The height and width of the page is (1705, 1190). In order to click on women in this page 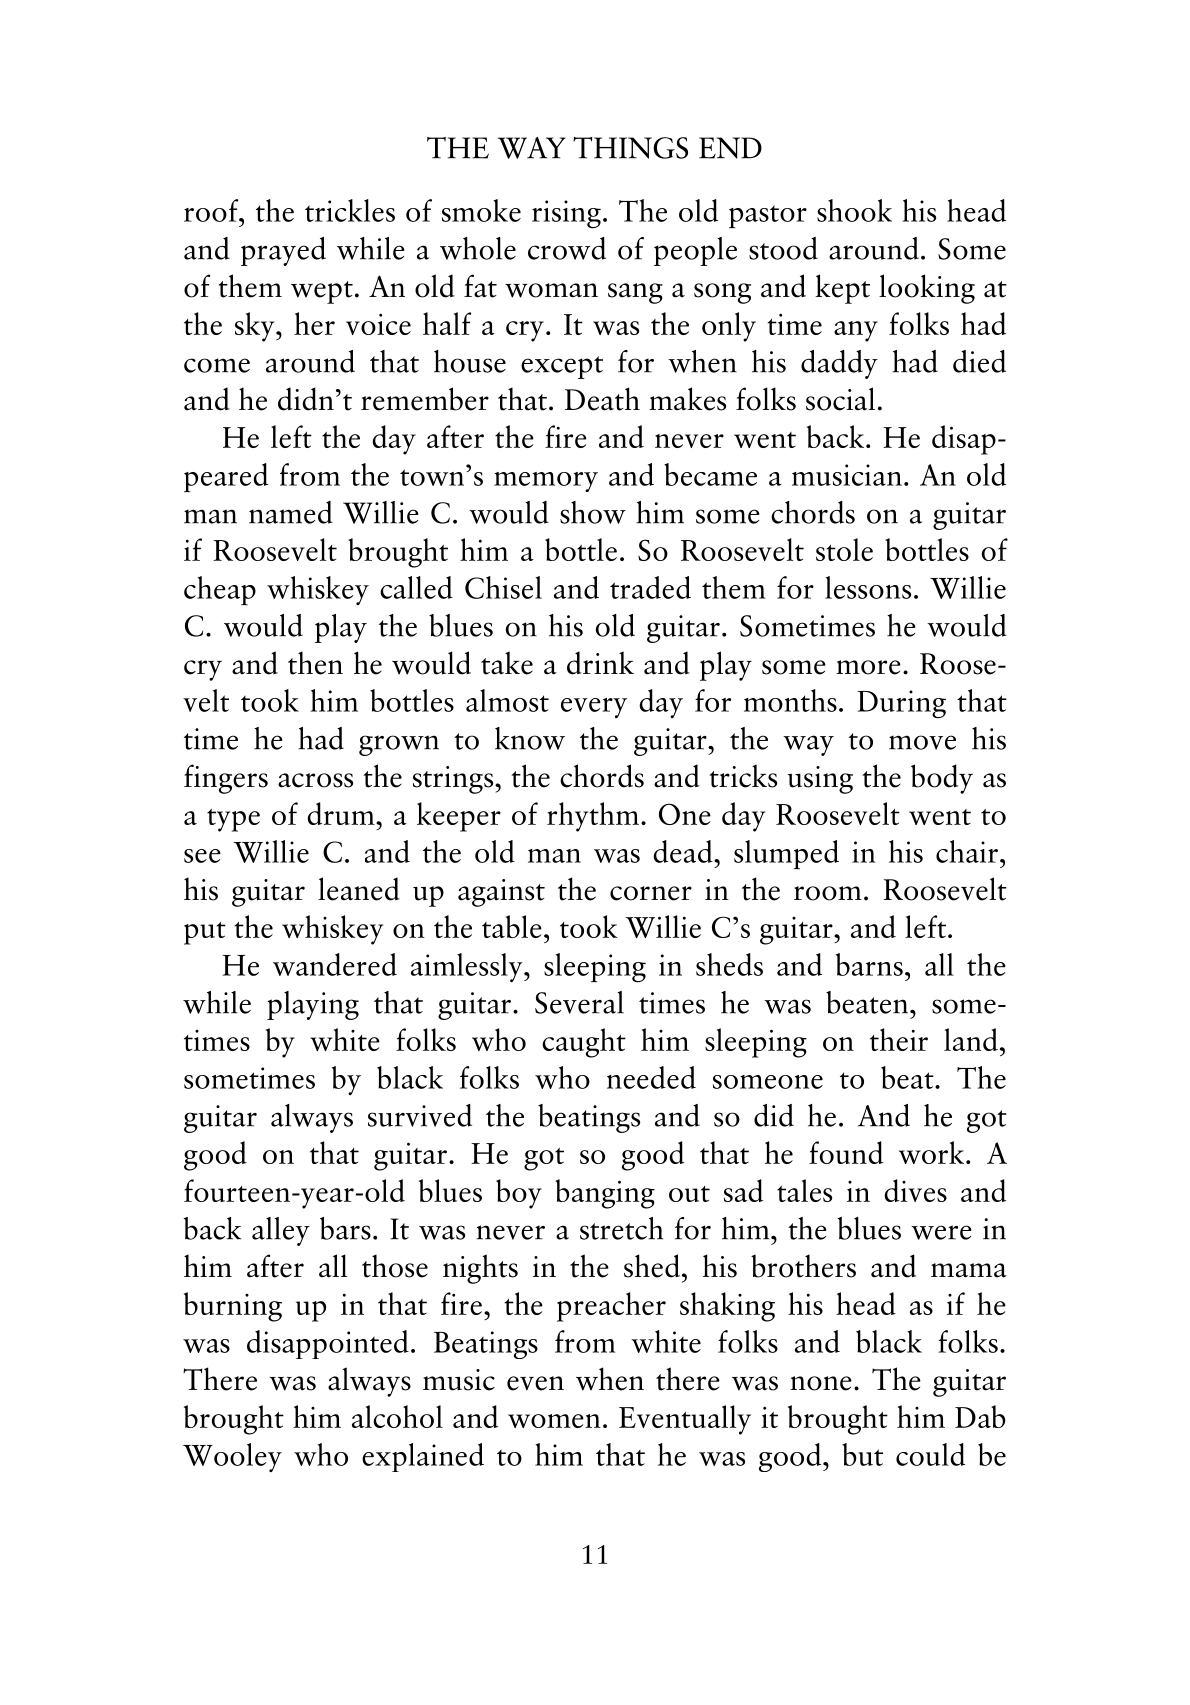, I will do `click(554, 1421)`.
